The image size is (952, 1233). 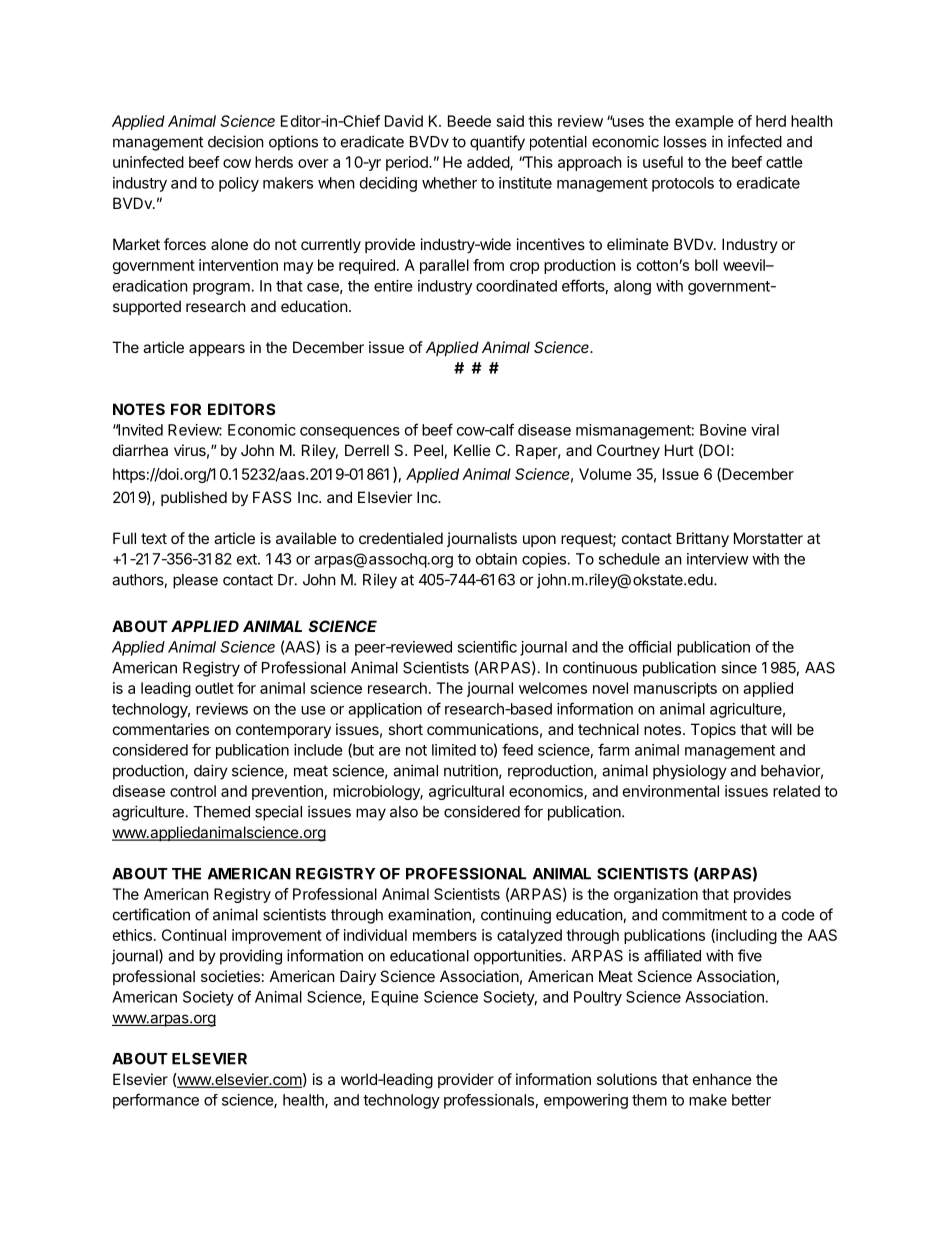 I want to click on decision, so click(x=236, y=141).
